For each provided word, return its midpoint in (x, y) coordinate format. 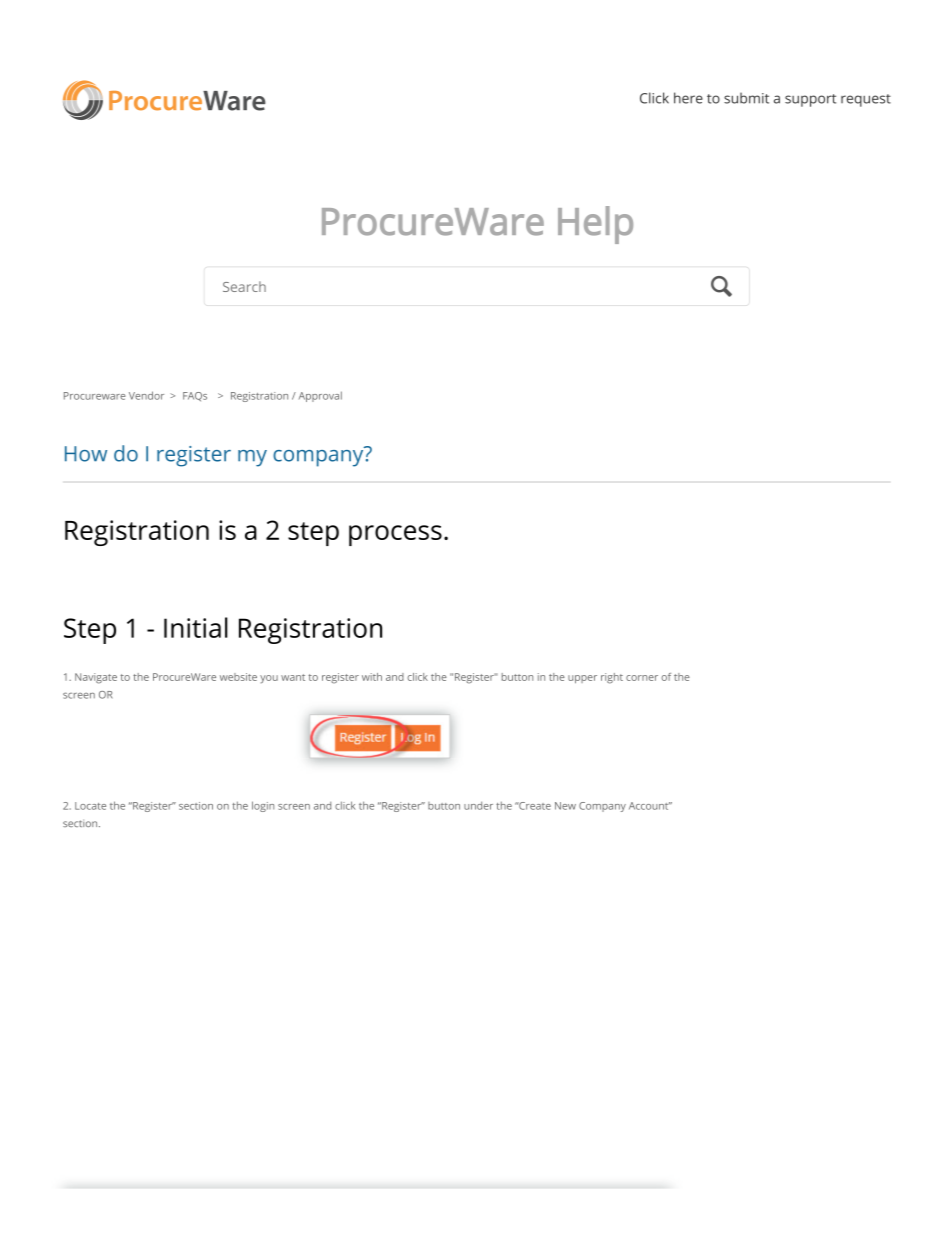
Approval (320, 396)
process (395, 535)
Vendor (146, 395)
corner (642, 678)
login (263, 806)
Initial (196, 627)
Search (244, 286)
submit (746, 98)
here (688, 98)
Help (595, 225)
